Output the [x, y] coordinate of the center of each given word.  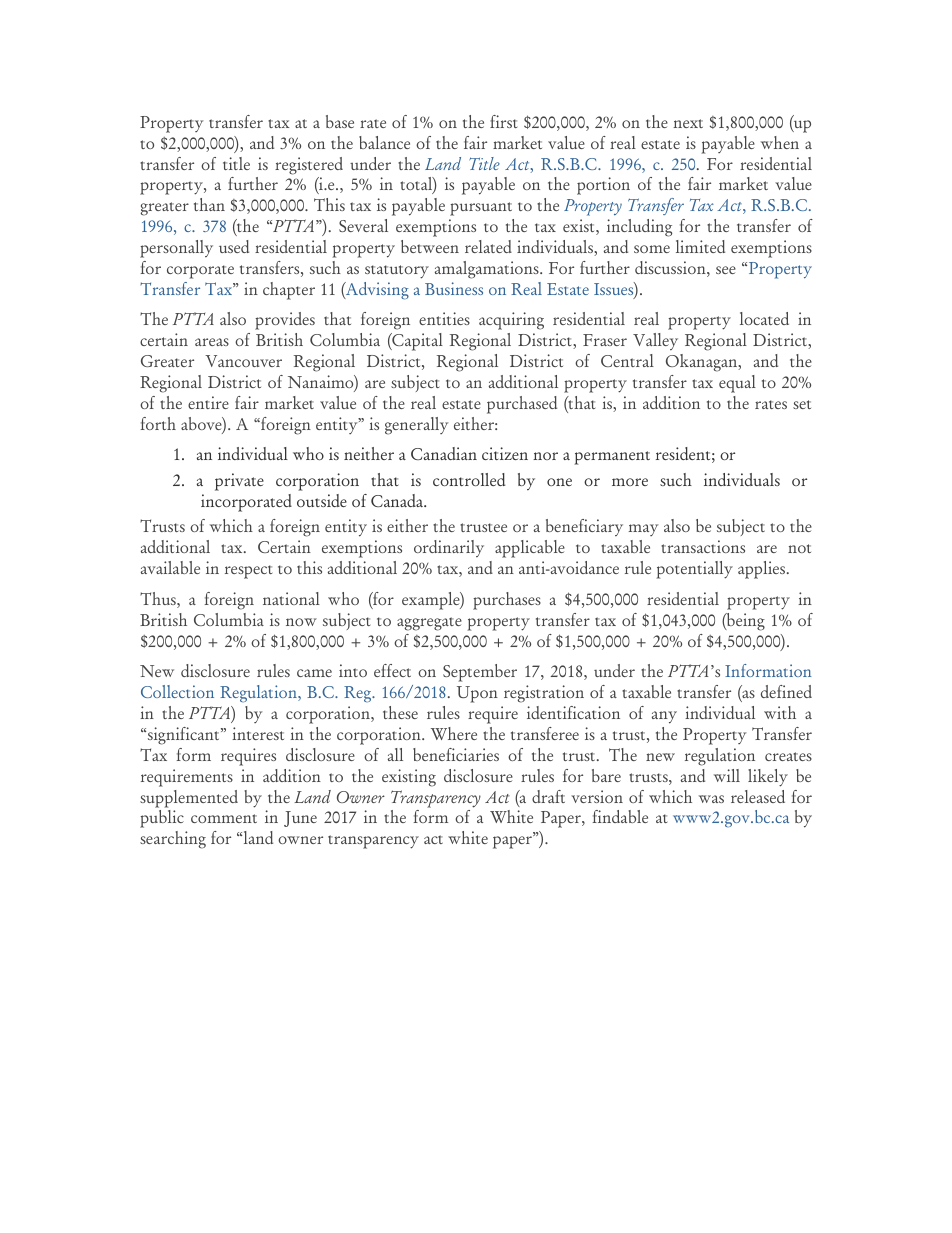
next [688, 123]
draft [548, 796]
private [239, 482]
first [503, 121]
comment [224, 818]
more [630, 482]
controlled [469, 479]
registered [309, 166]
